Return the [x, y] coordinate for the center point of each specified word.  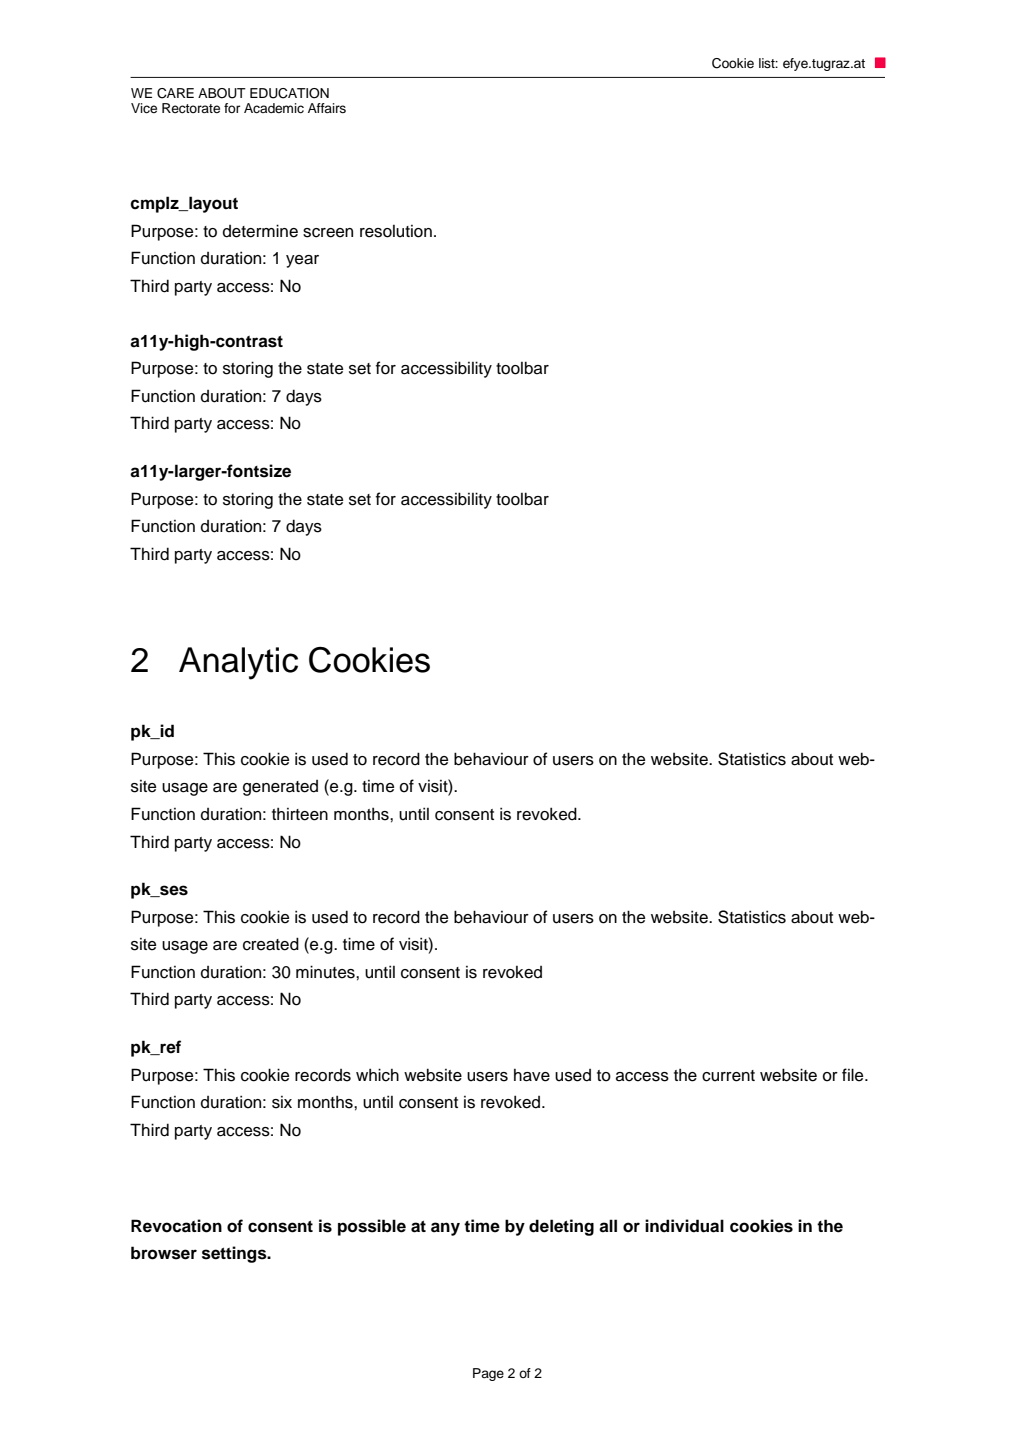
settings [235, 1254]
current [728, 1076]
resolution [396, 231]
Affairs [327, 108]
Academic [274, 108]
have [532, 1075]
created [271, 944]
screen [328, 233]
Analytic [238, 663]
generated [280, 788]
